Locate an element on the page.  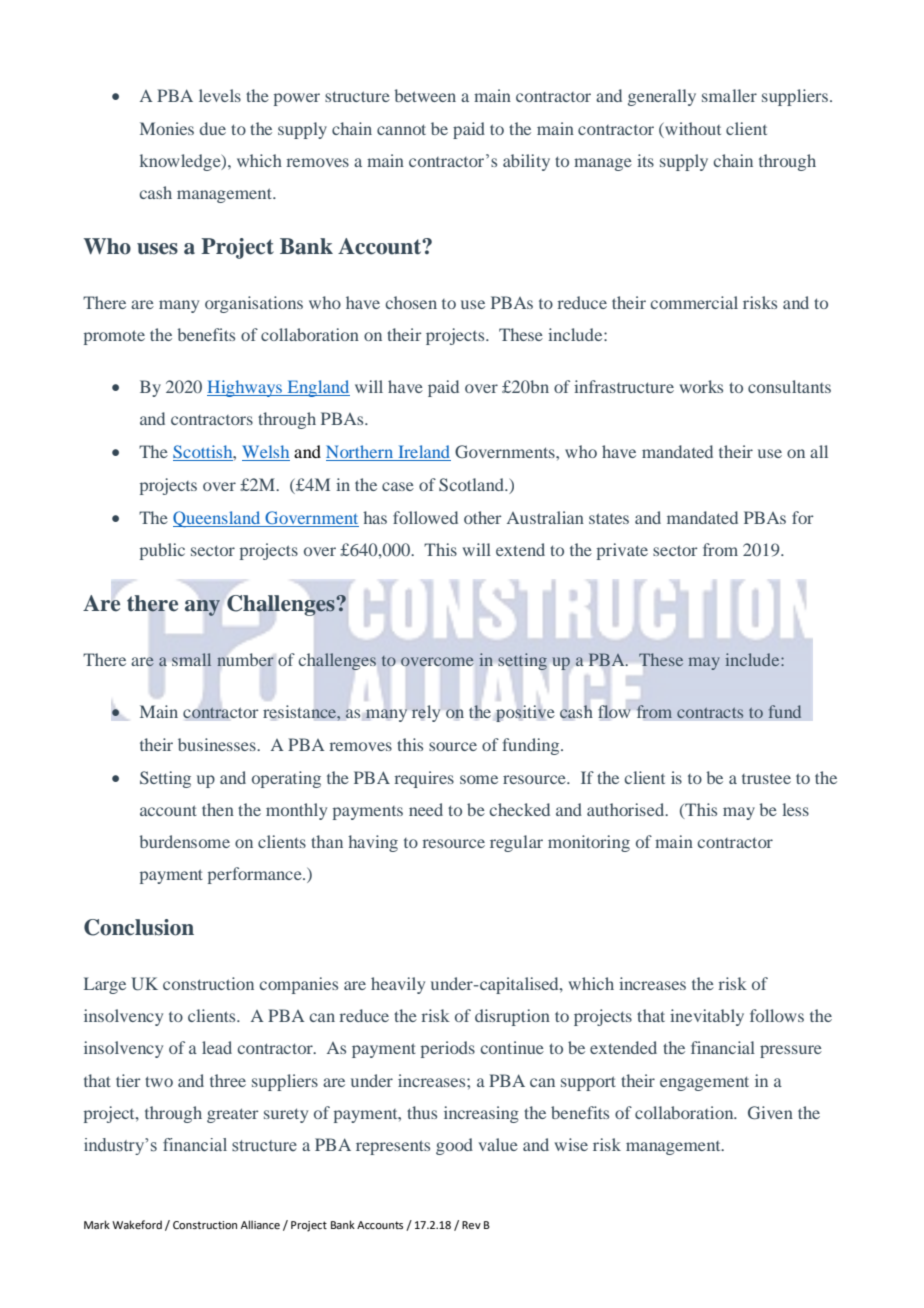
without is located at coordinates (692, 130).
